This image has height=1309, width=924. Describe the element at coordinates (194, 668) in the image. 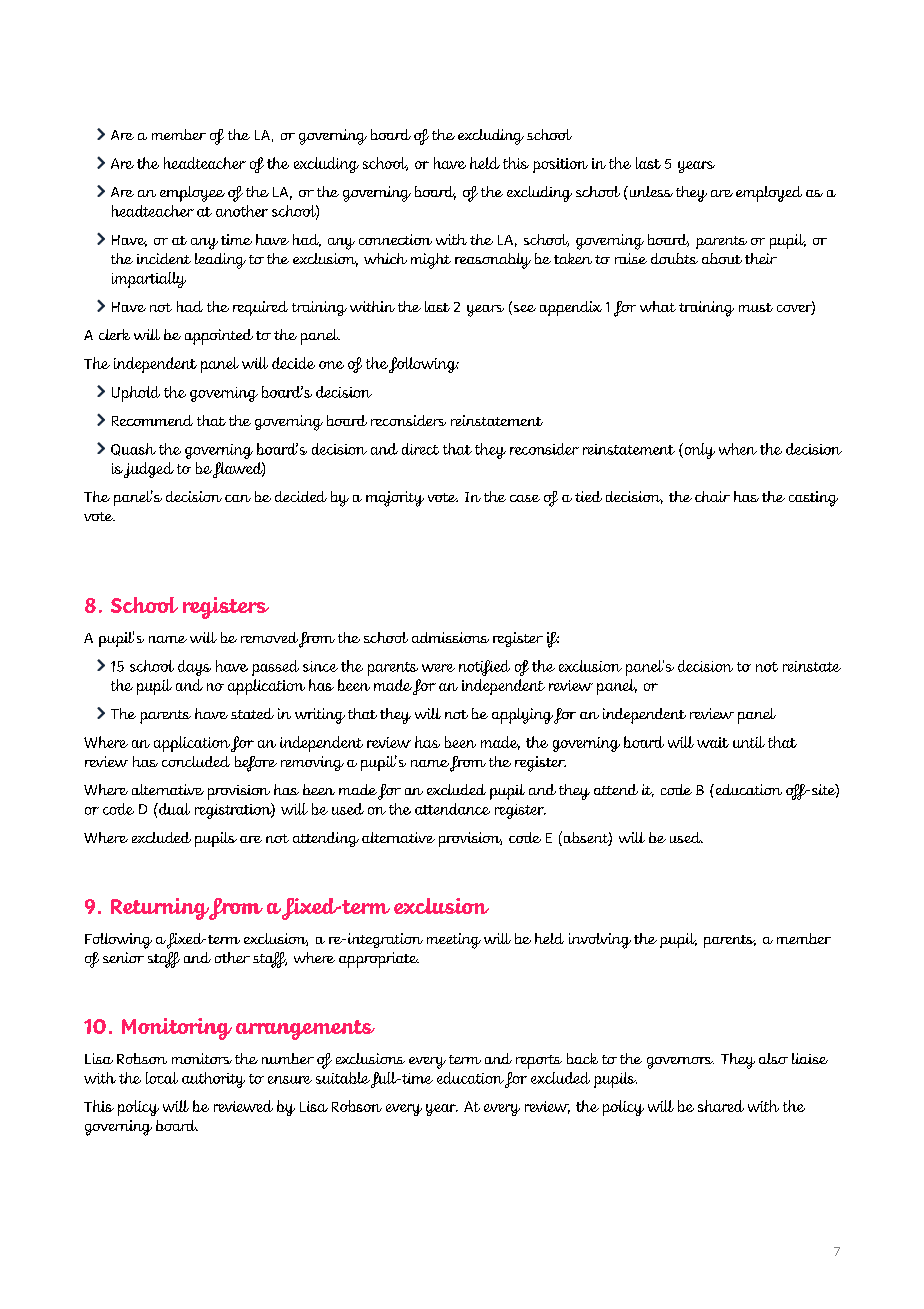

I see `days` at that location.
